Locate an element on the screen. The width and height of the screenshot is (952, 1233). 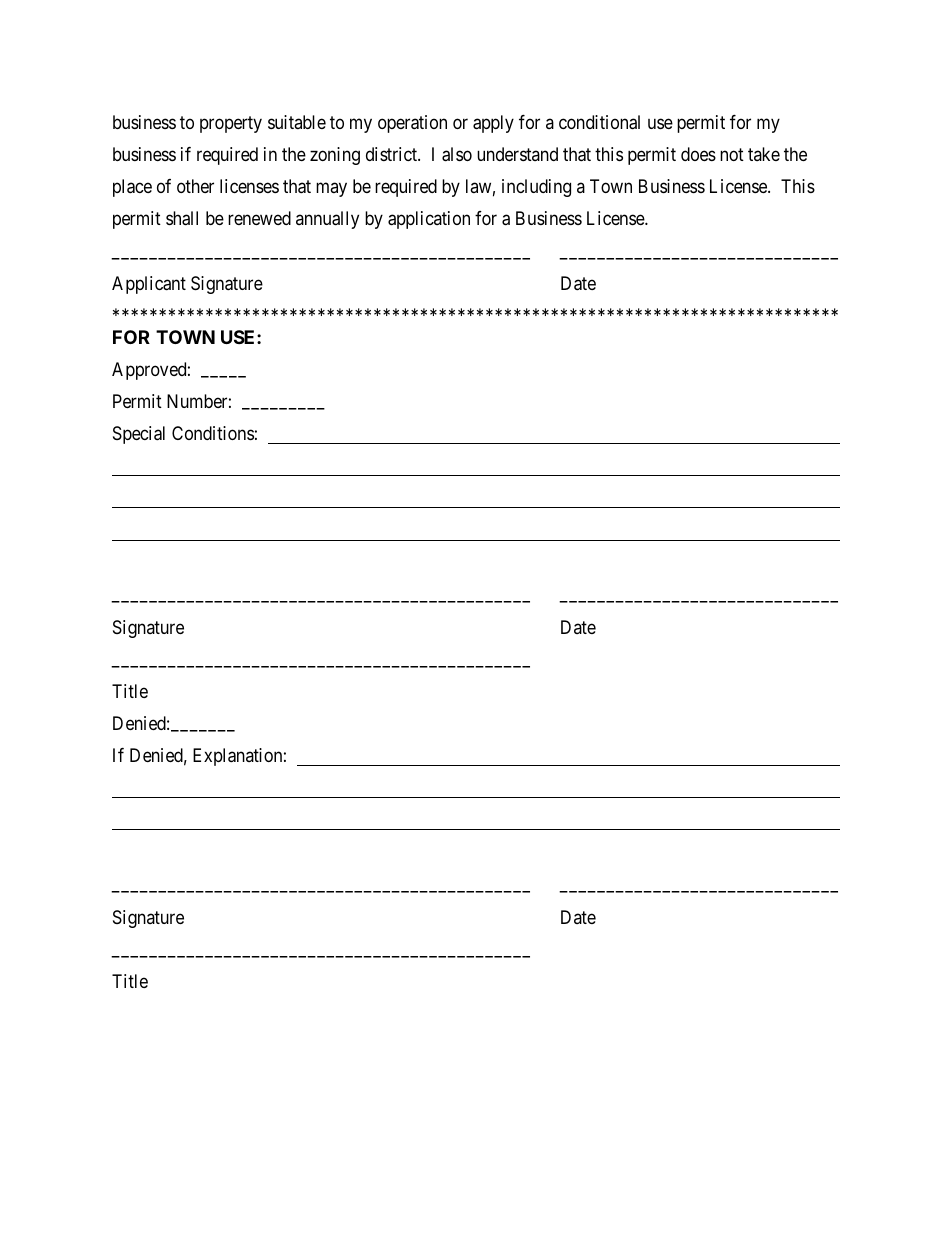
annually is located at coordinates (327, 220).
